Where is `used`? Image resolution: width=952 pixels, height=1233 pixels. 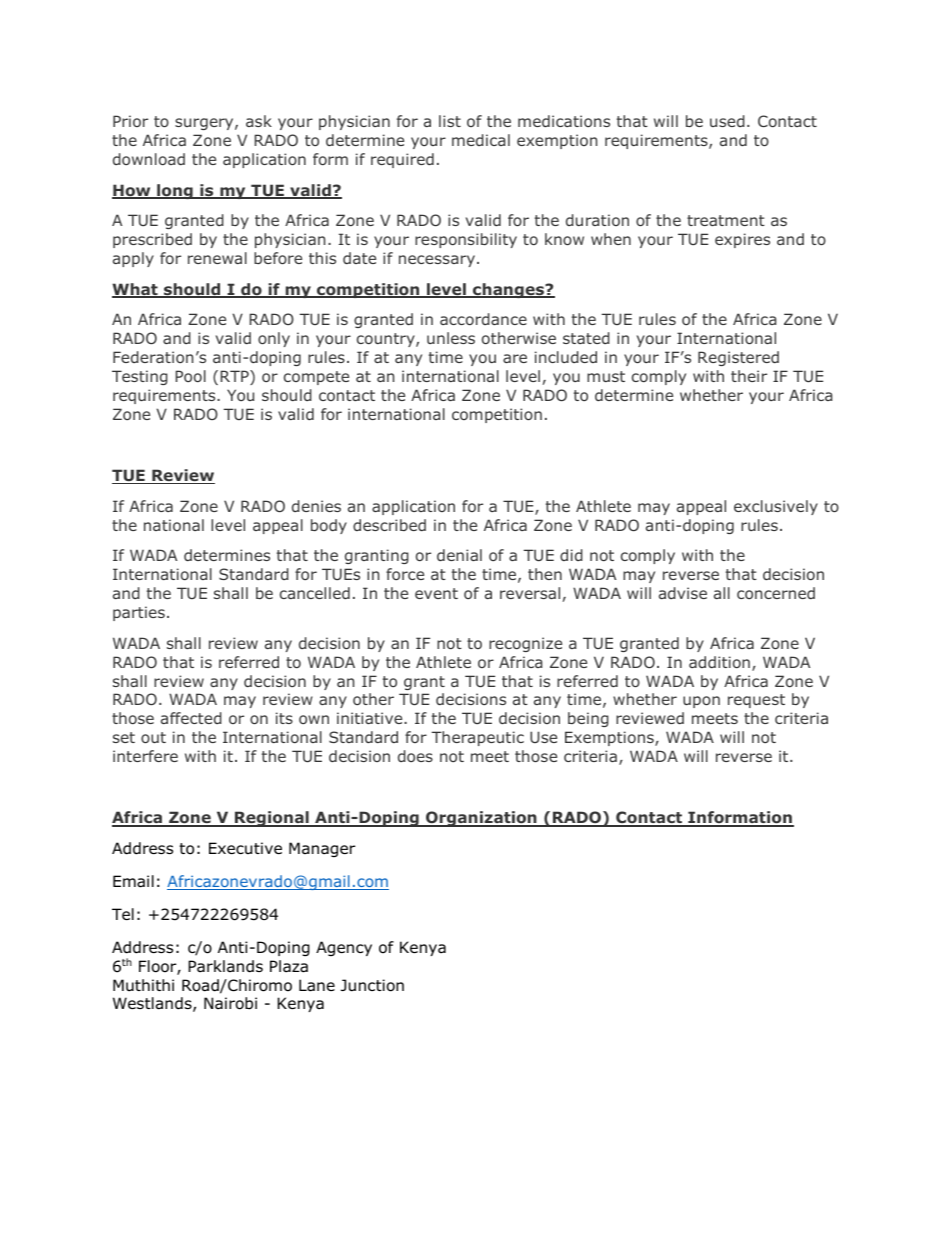 used is located at coordinates (727, 121).
